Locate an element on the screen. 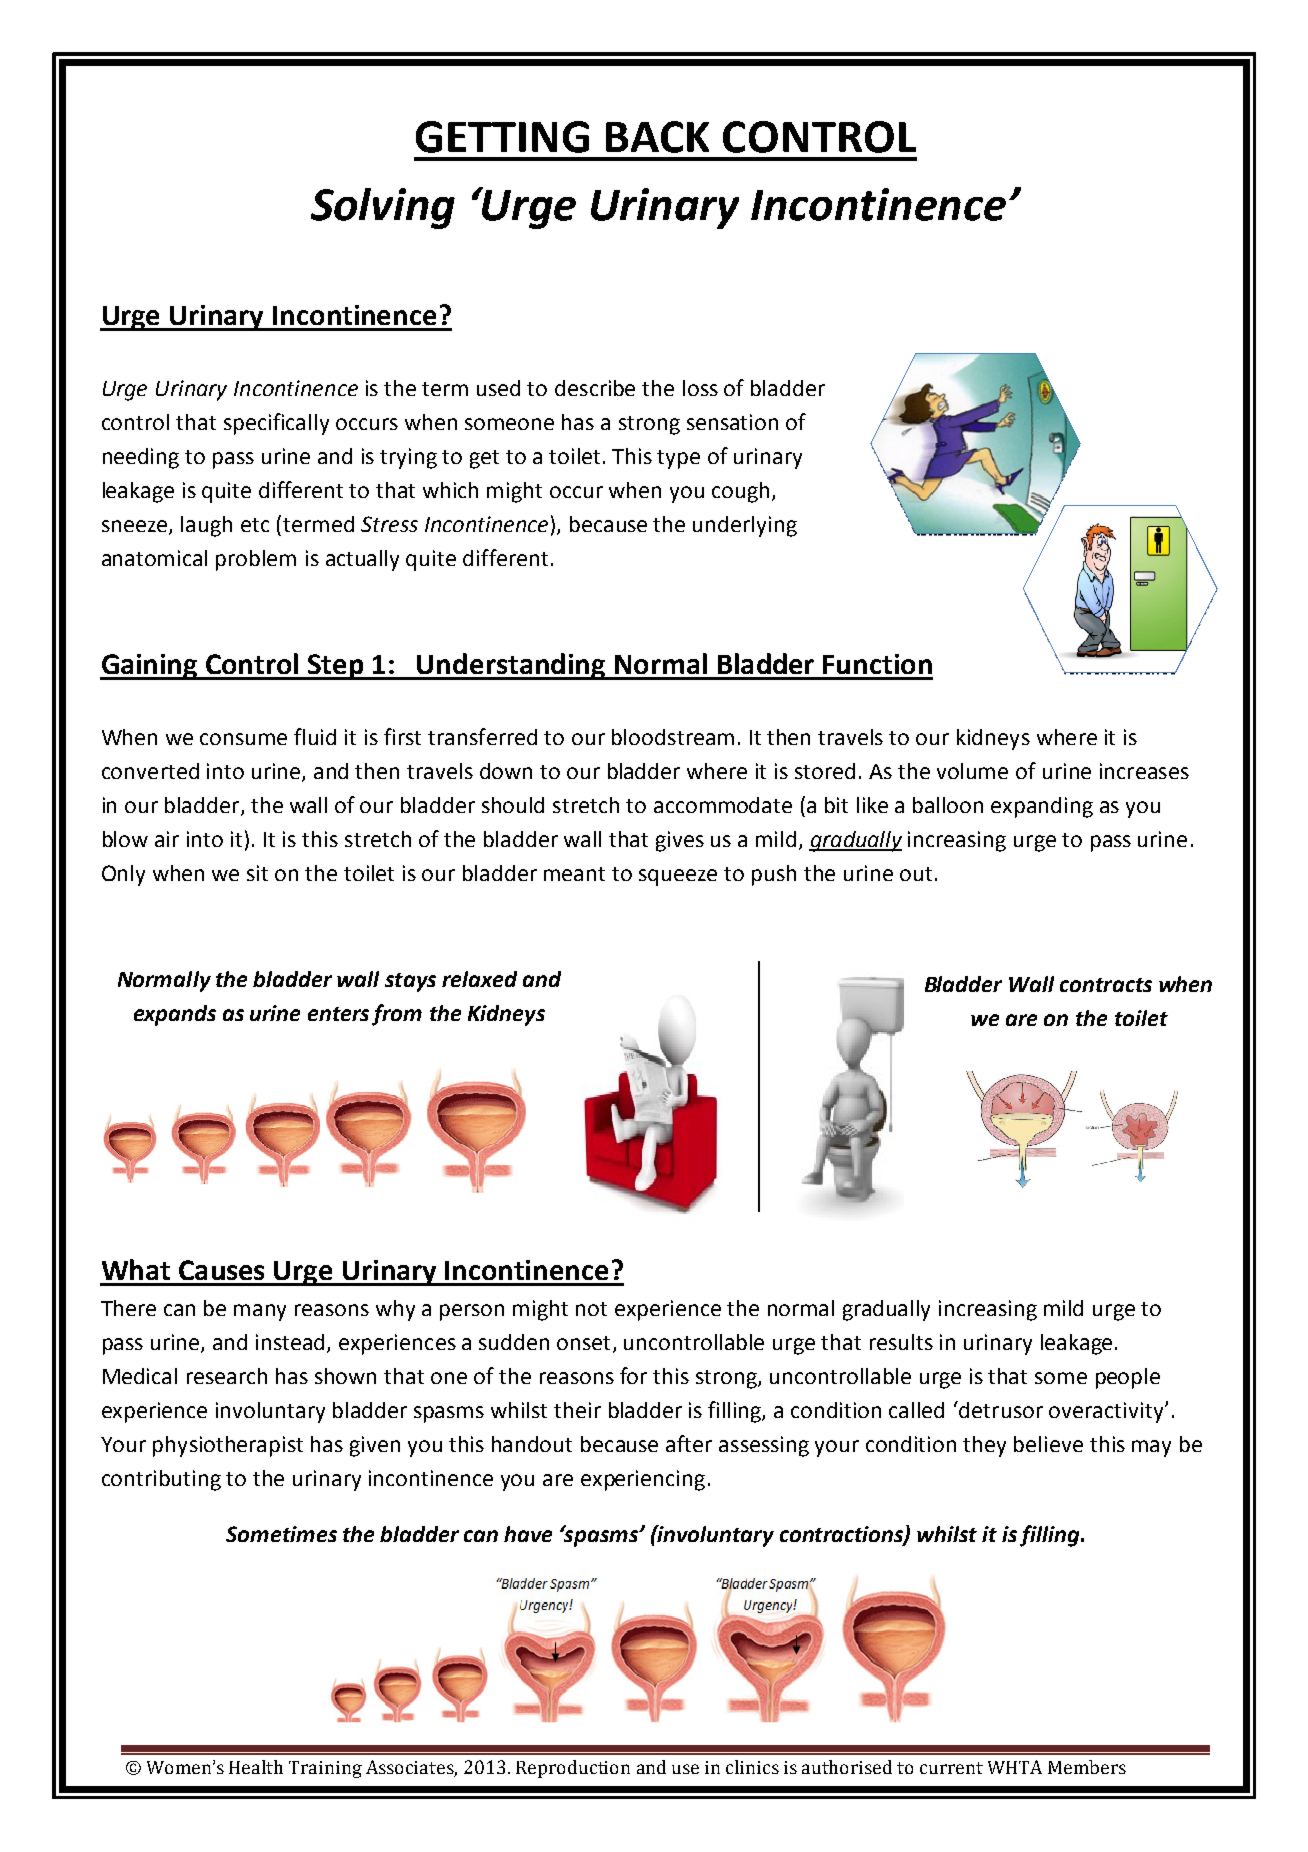  volume is located at coordinates (972, 771).
